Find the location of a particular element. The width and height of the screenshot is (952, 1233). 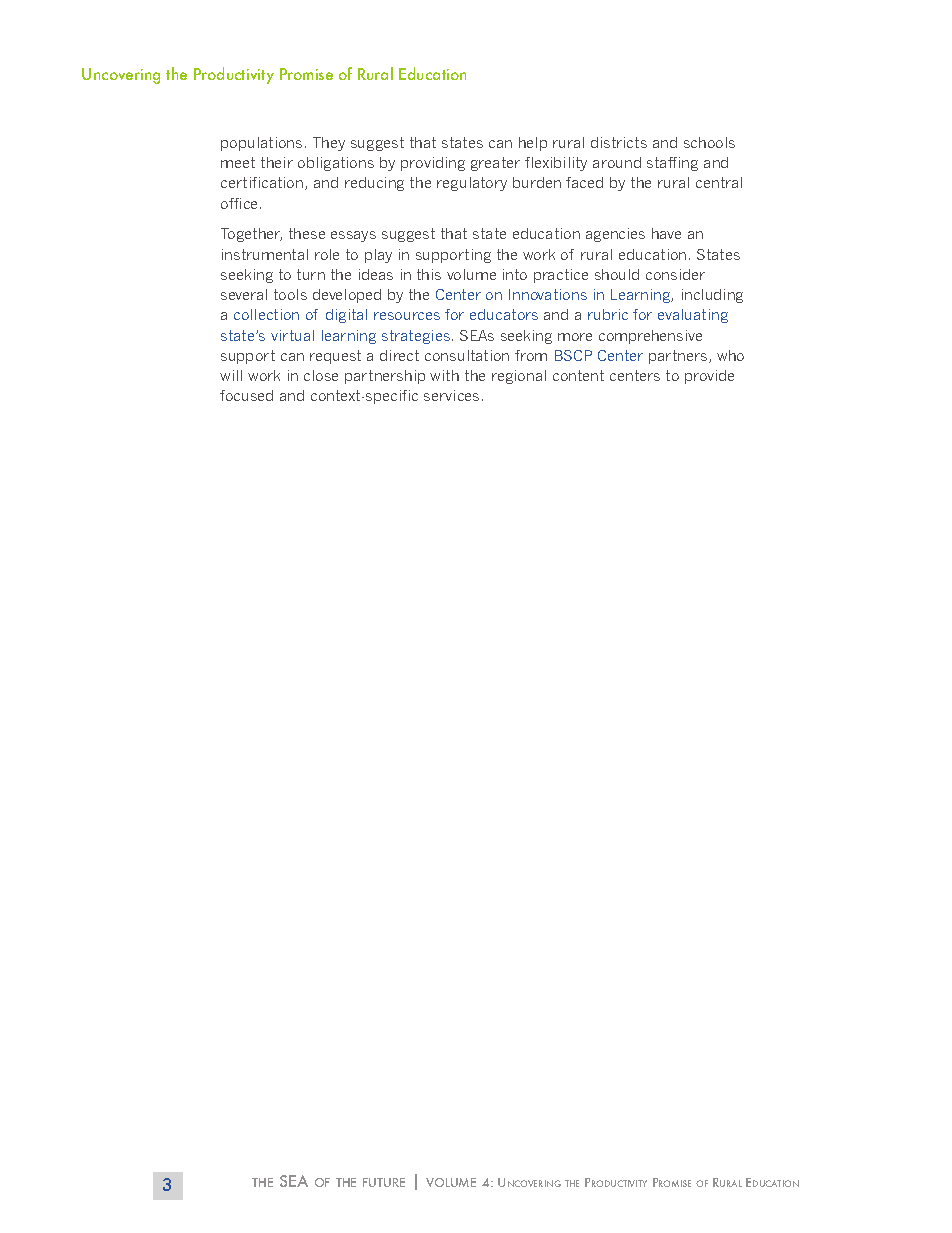

regional is located at coordinates (519, 377).
